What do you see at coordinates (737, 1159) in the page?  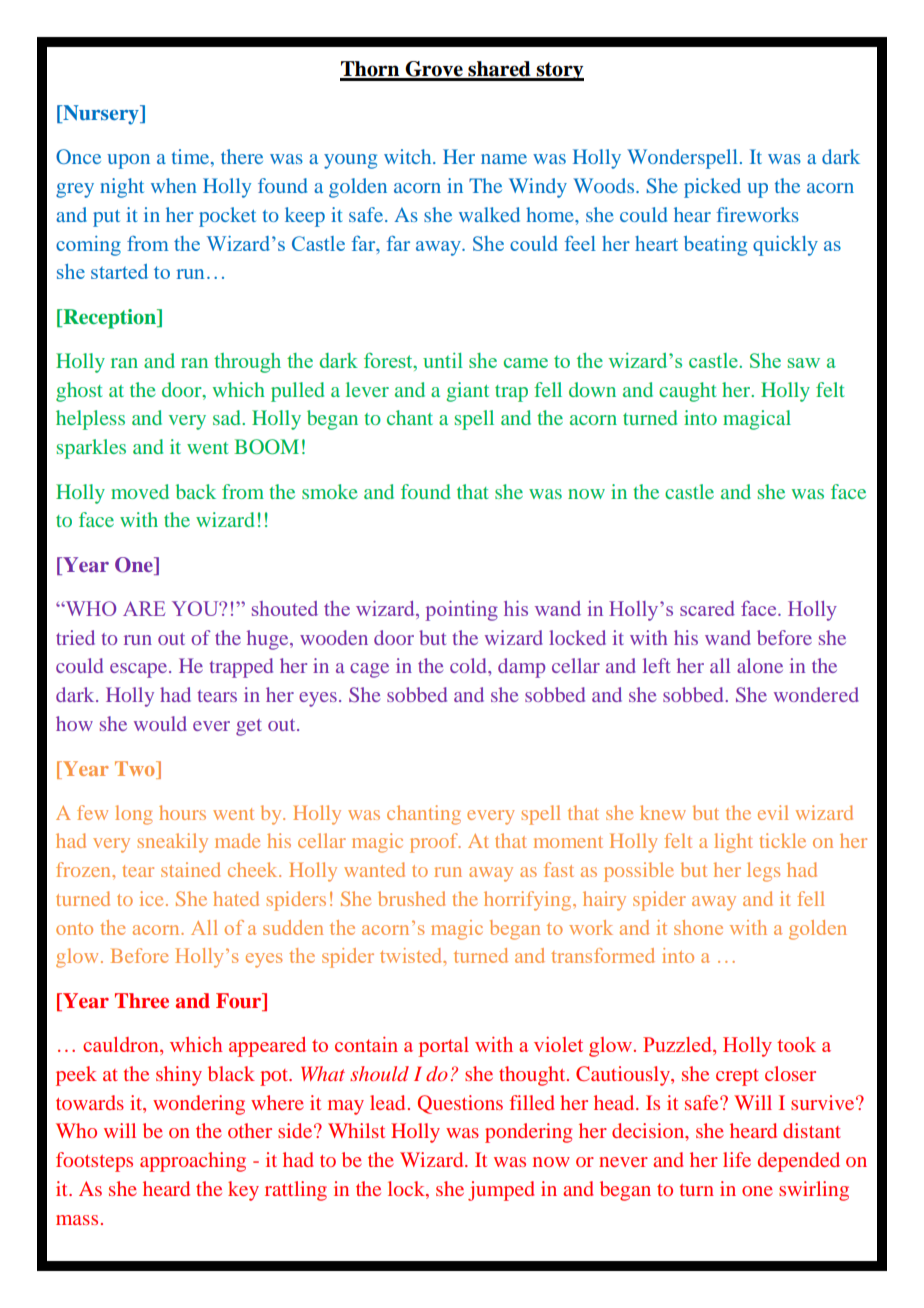 I see `life` at bounding box center [737, 1159].
